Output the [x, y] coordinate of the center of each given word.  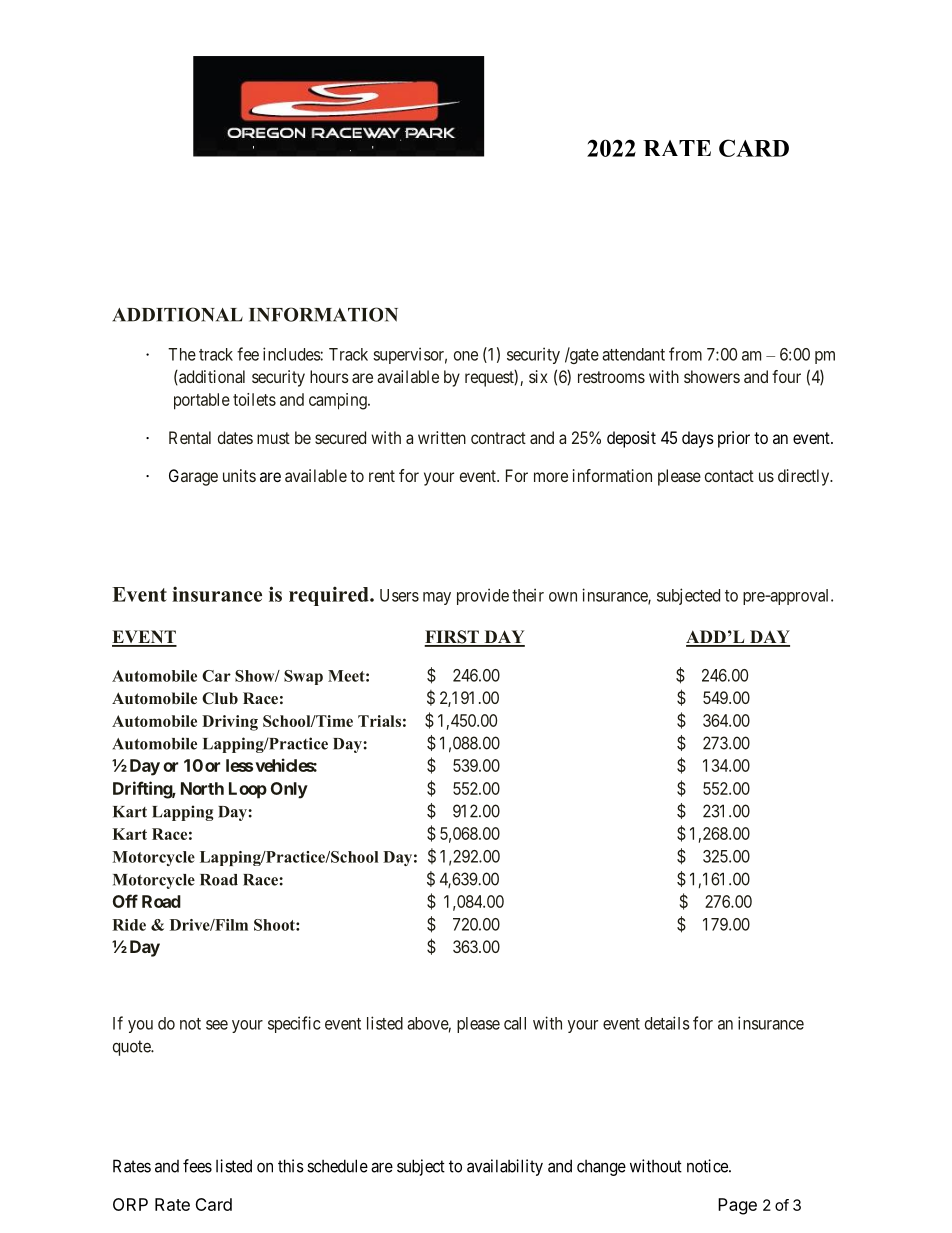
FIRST [452, 638]
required [330, 596]
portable [202, 401]
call [515, 1023]
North [202, 788]
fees [197, 1166]
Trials [379, 721]
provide [483, 596]
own [563, 597]
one [466, 356]
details [667, 1023]
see [217, 1025]
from [685, 354]
